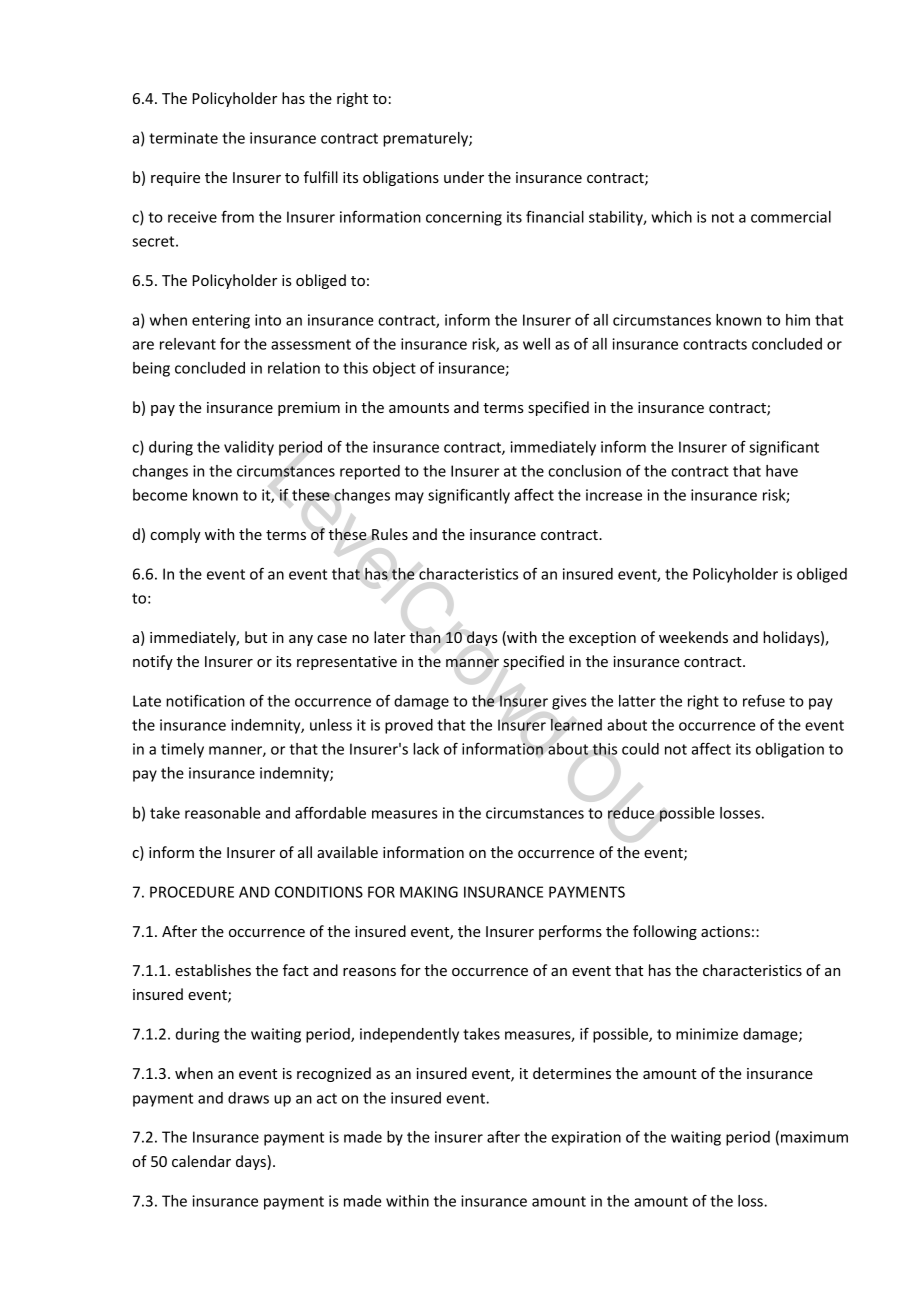 The width and height of the screenshot is (924, 1308). Describe the element at coordinates (782, 471) in the screenshot. I see `have` at that location.
